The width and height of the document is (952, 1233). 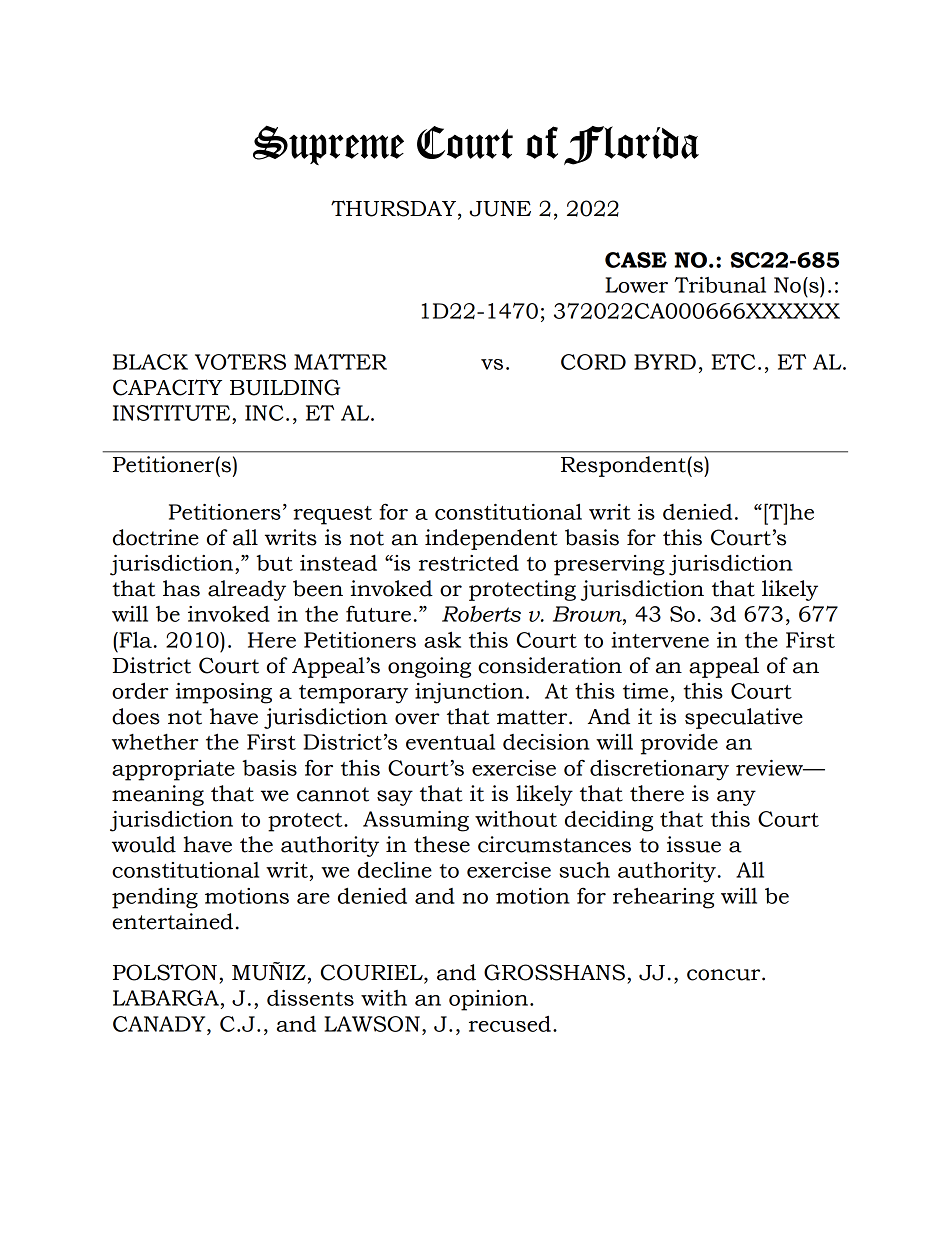 What do you see at coordinates (665, 362) in the document?
I see `BYRD` at bounding box center [665, 362].
